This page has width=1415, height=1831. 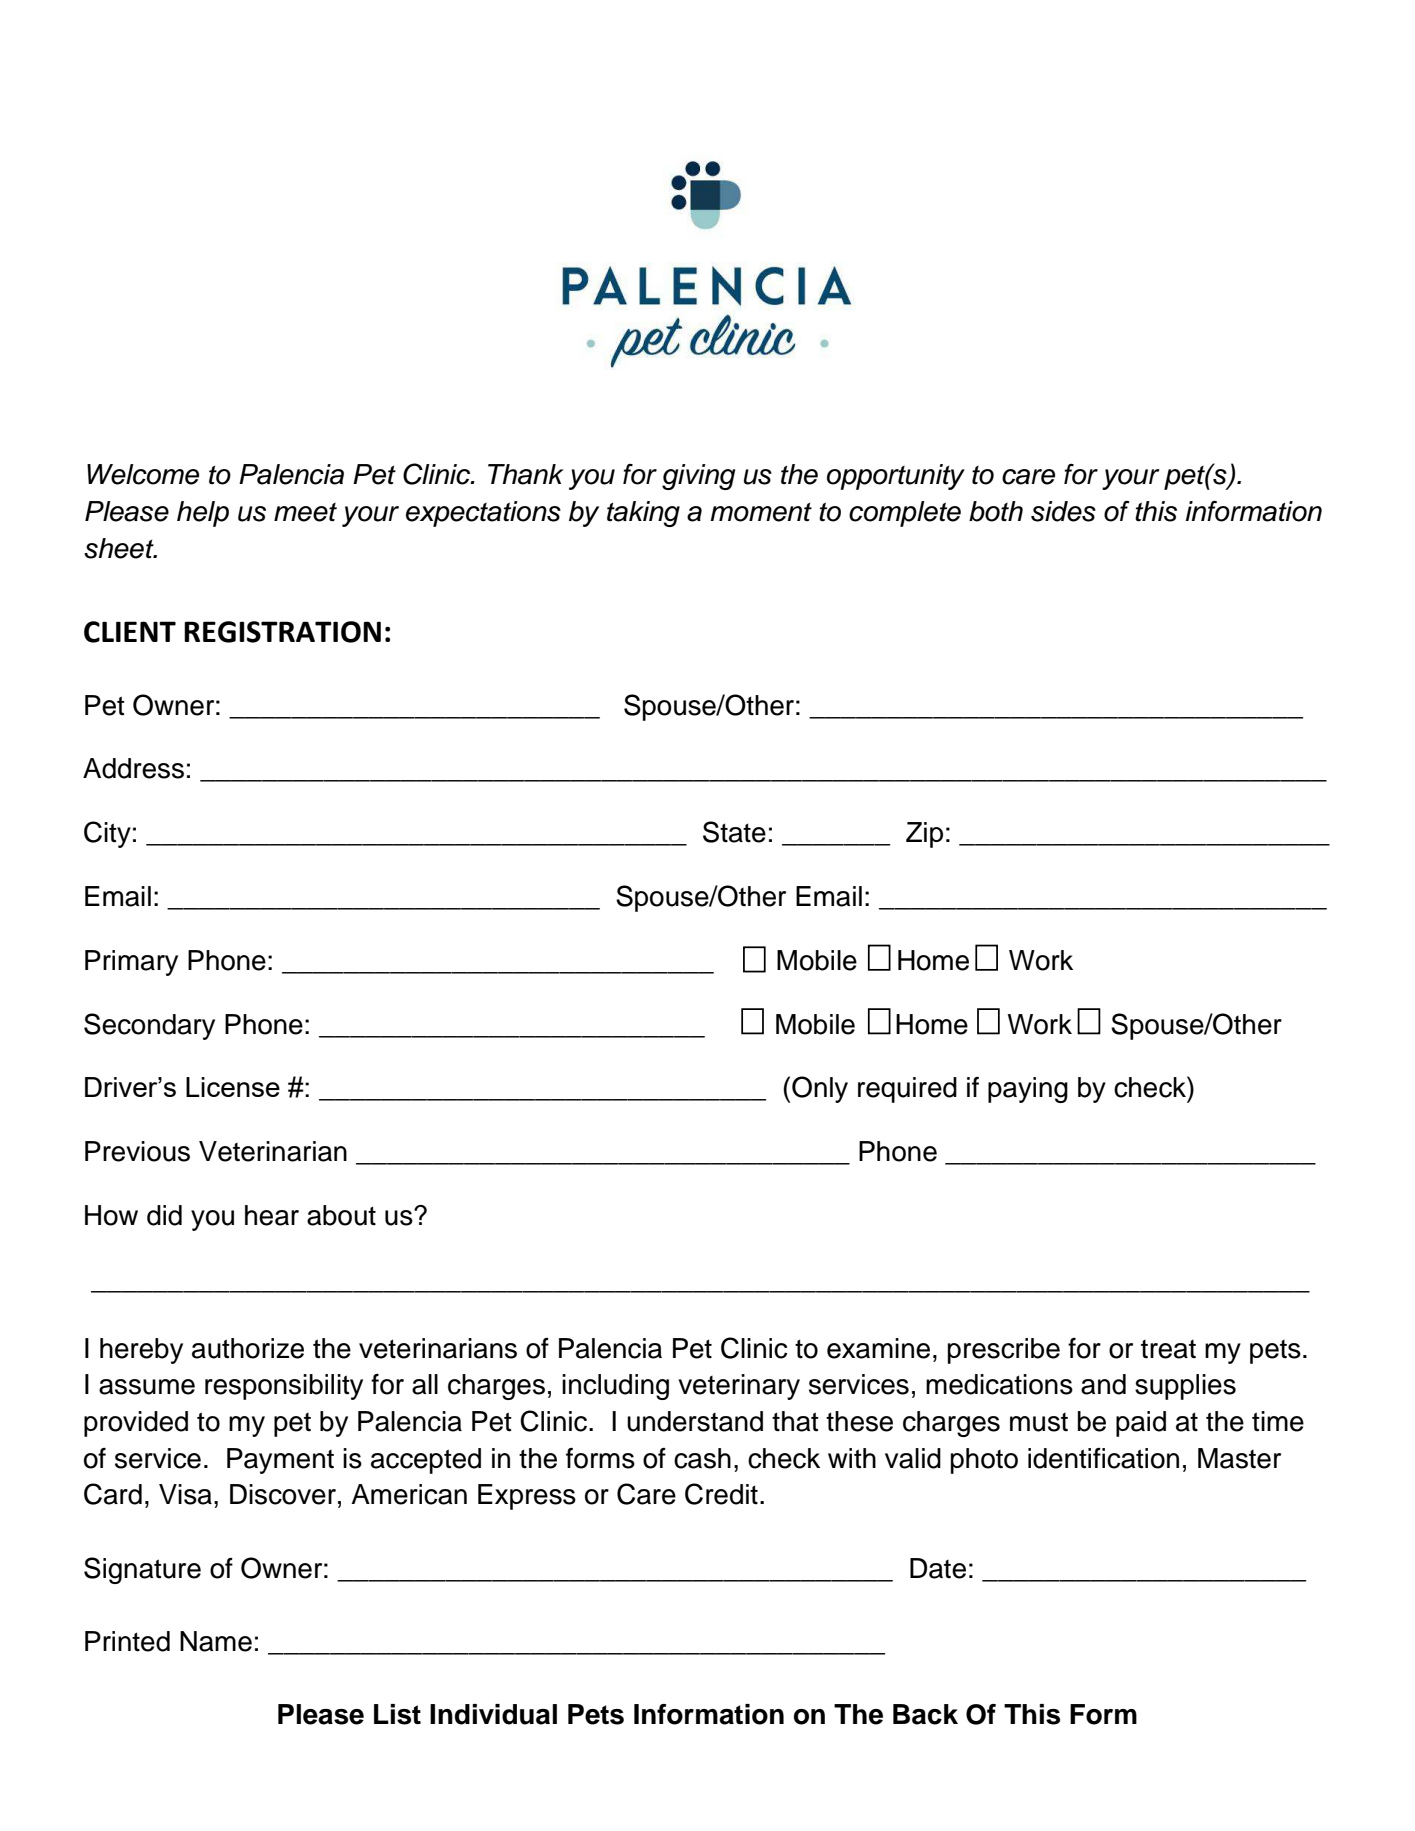 What do you see at coordinates (820, 1089) in the page?
I see `Only` at bounding box center [820, 1089].
